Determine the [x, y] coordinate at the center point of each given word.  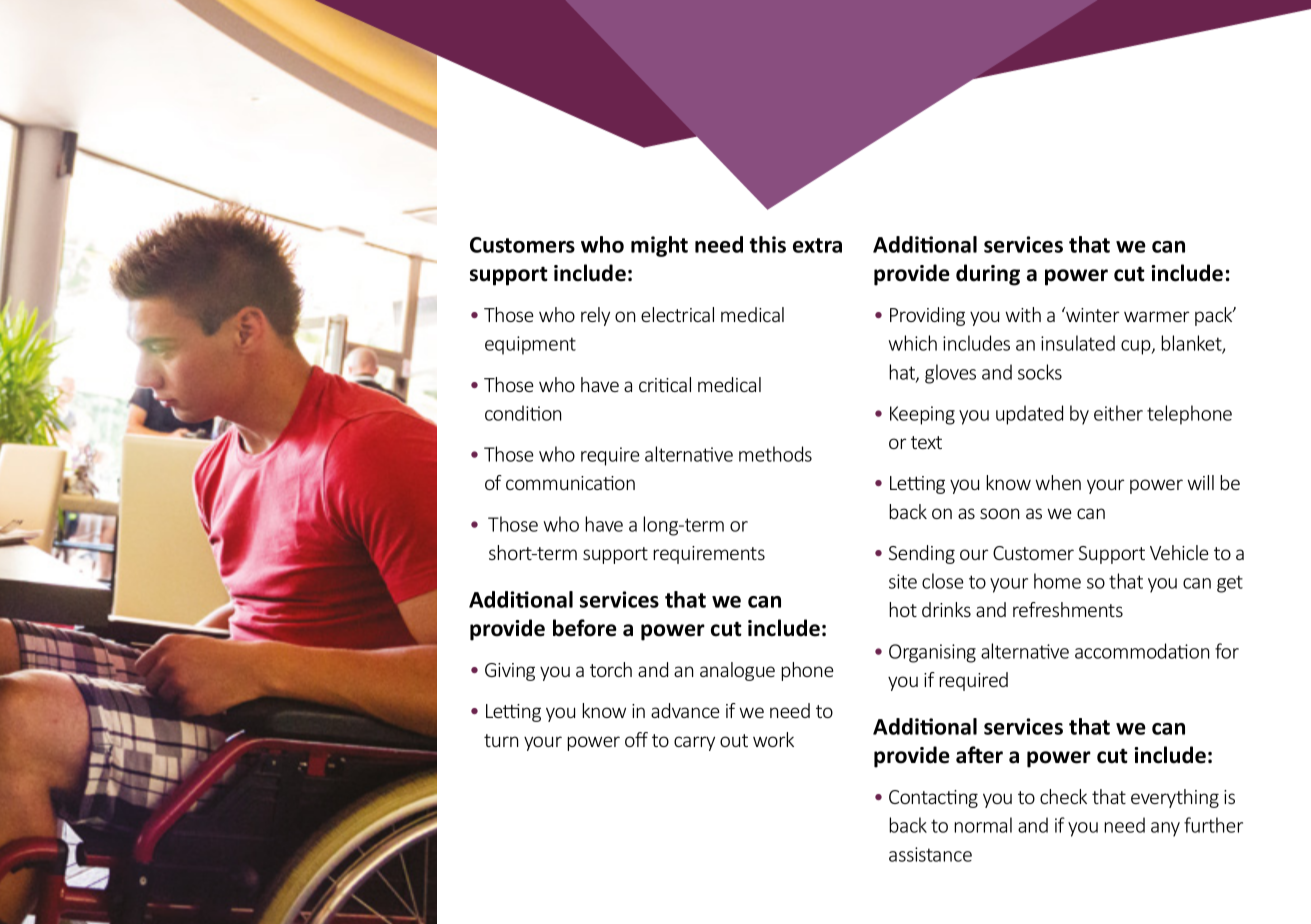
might [659, 246]
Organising [932, 653]
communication [570, 483]
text [926, 442]
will [1200, 482]
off [636, 739]
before [585, 628]
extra [817, 245]
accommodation [1142, 651]
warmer [1156, 316]
